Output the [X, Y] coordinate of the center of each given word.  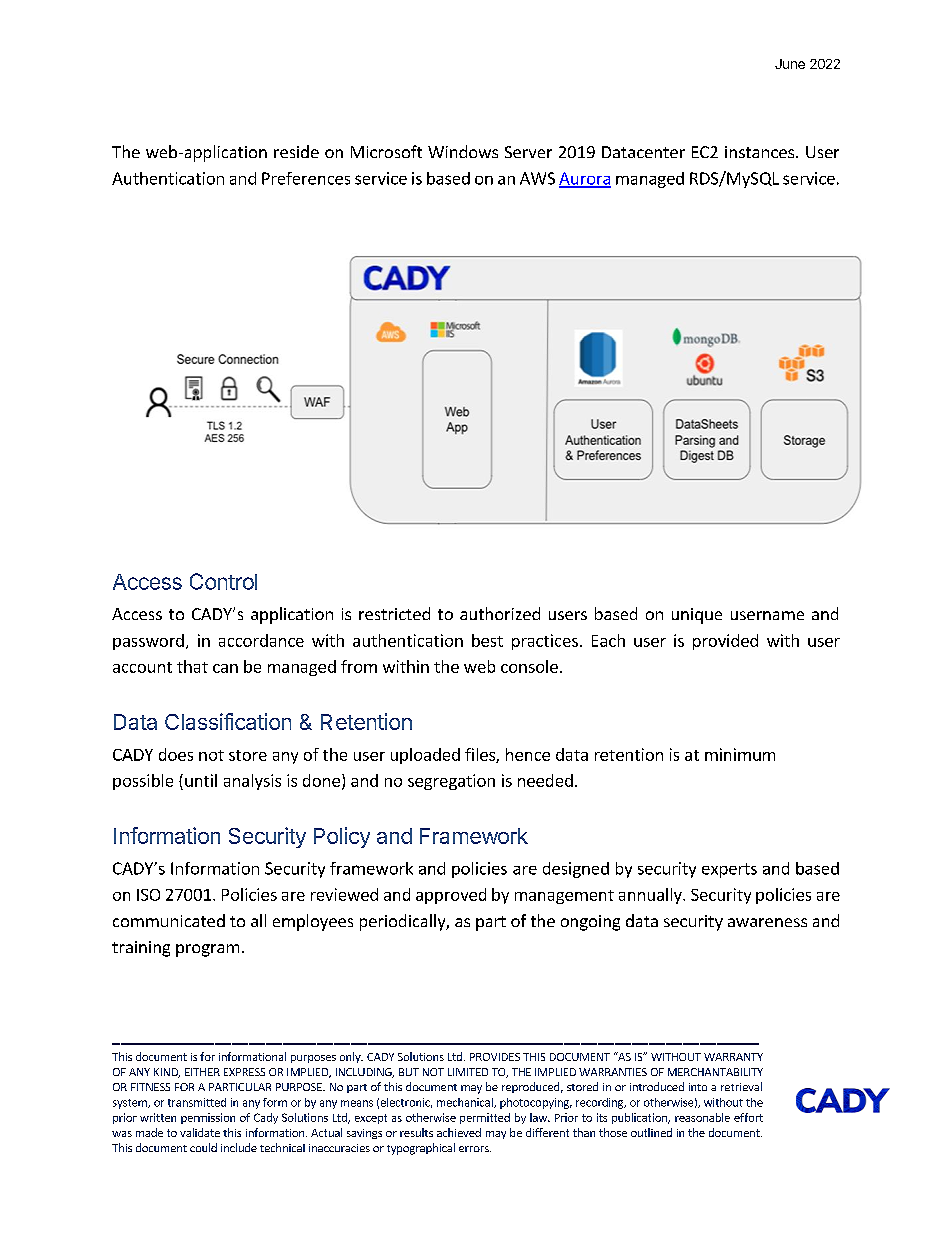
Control [223, 581]
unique [697, 616]
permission [208, 1118]
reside [296, 151]
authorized [500, 613]
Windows [463, 151]
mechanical [466, 1103]
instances [761, 152]
